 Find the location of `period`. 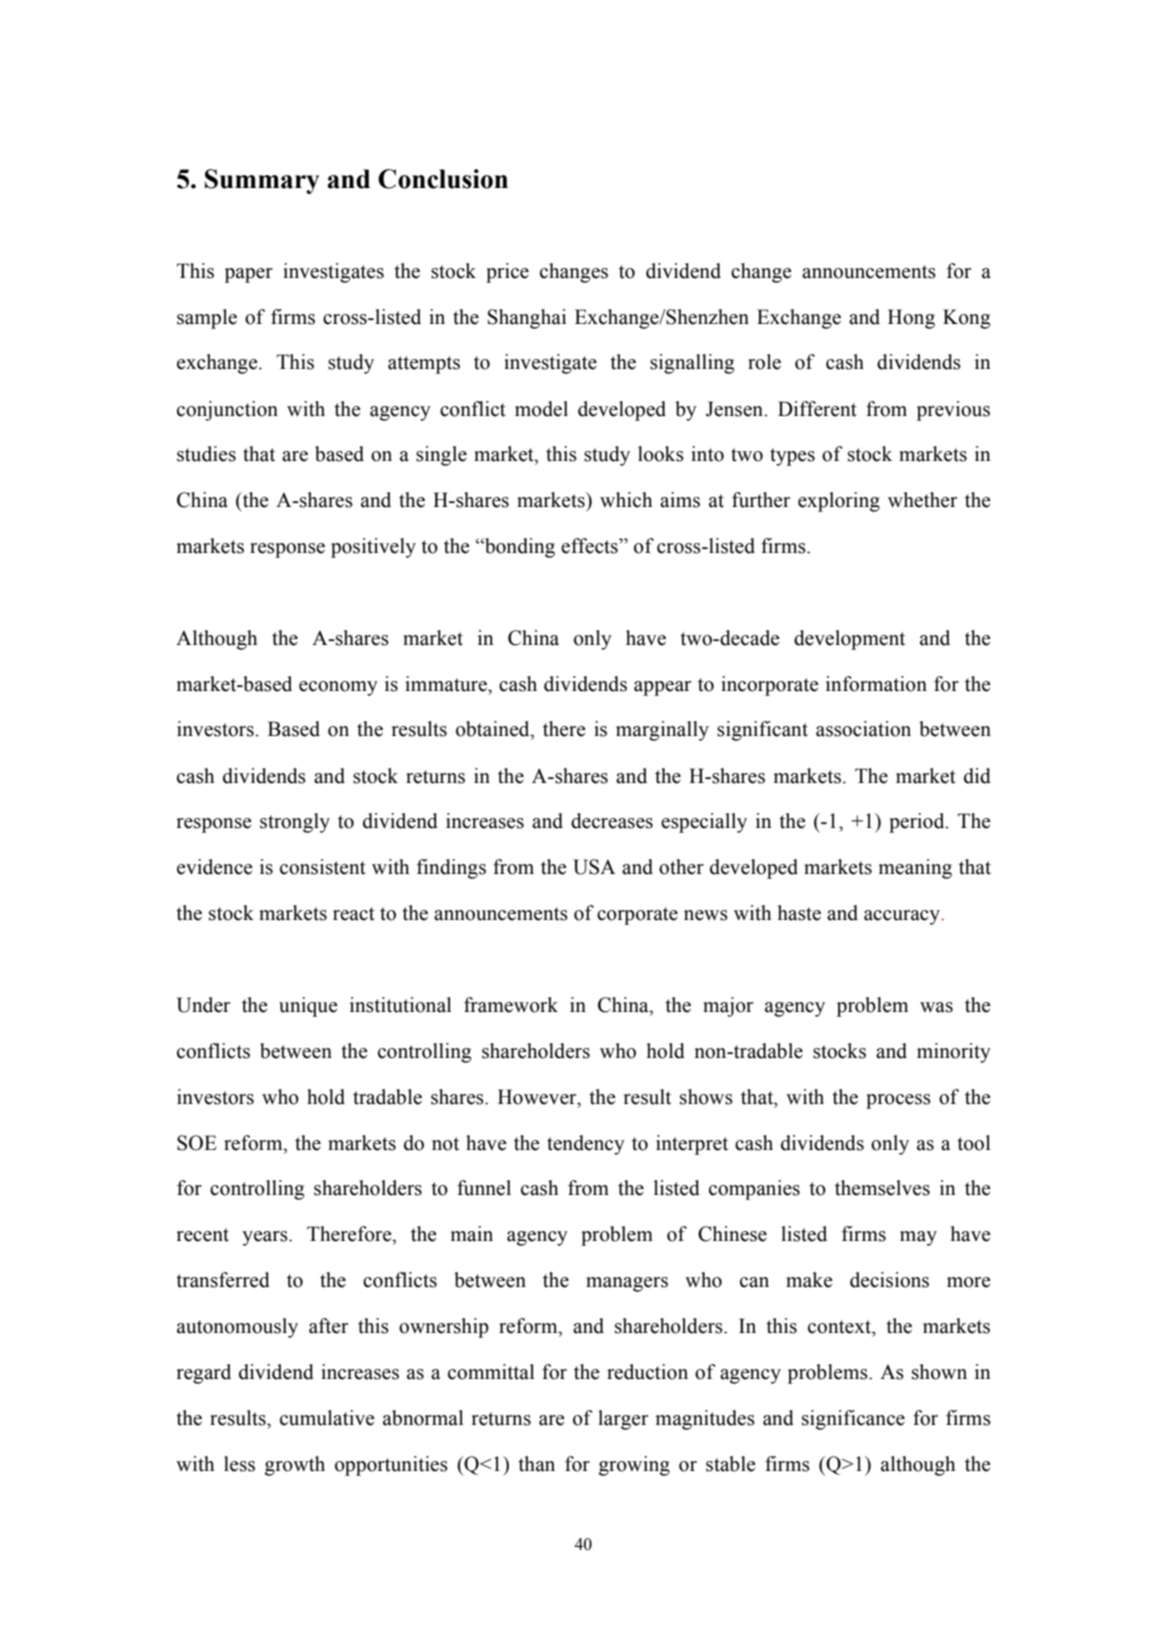

period is located at coordinates (918, 823).
